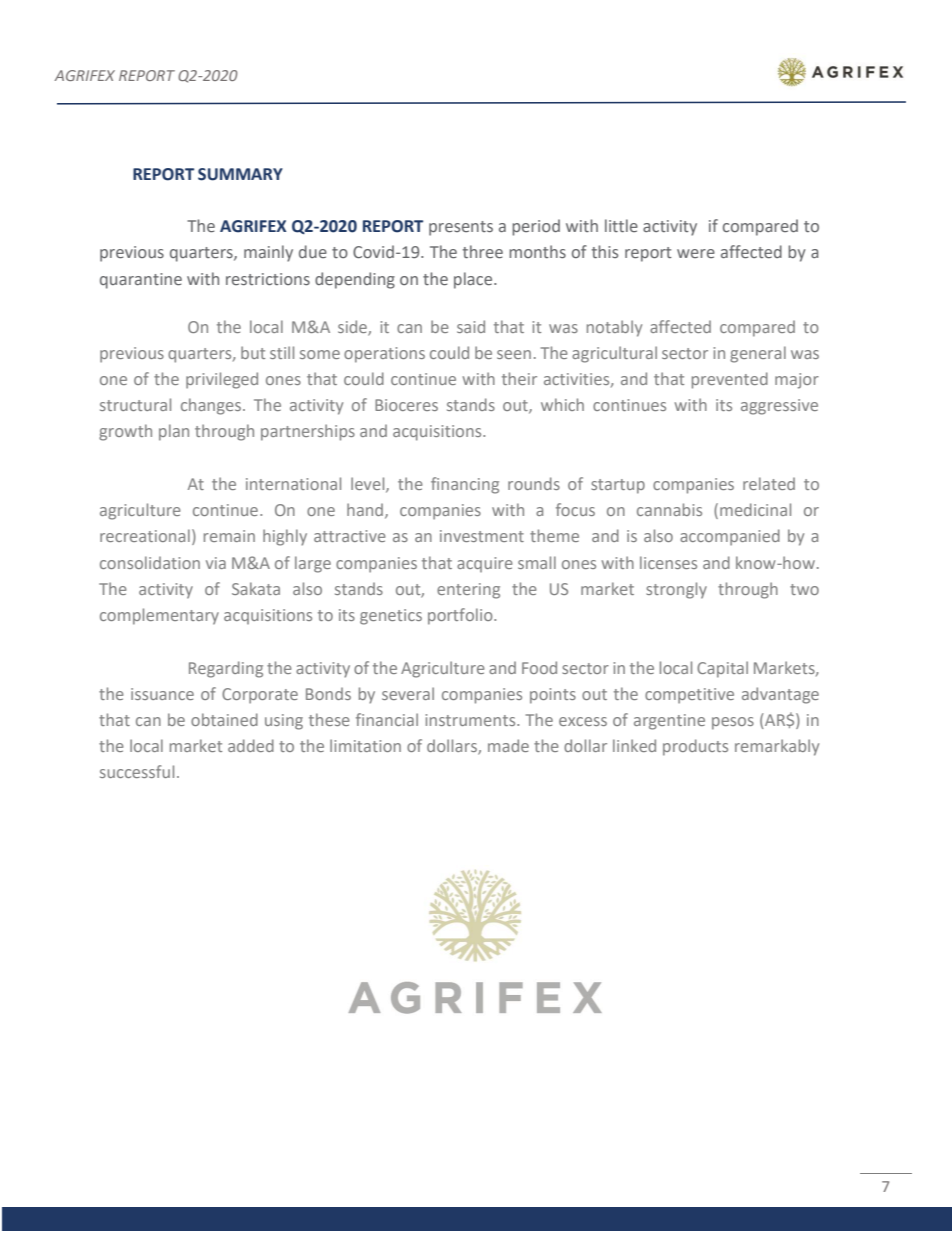 This screenshot has width=952, height=1233. I want to click on made, so click(508, 745).
